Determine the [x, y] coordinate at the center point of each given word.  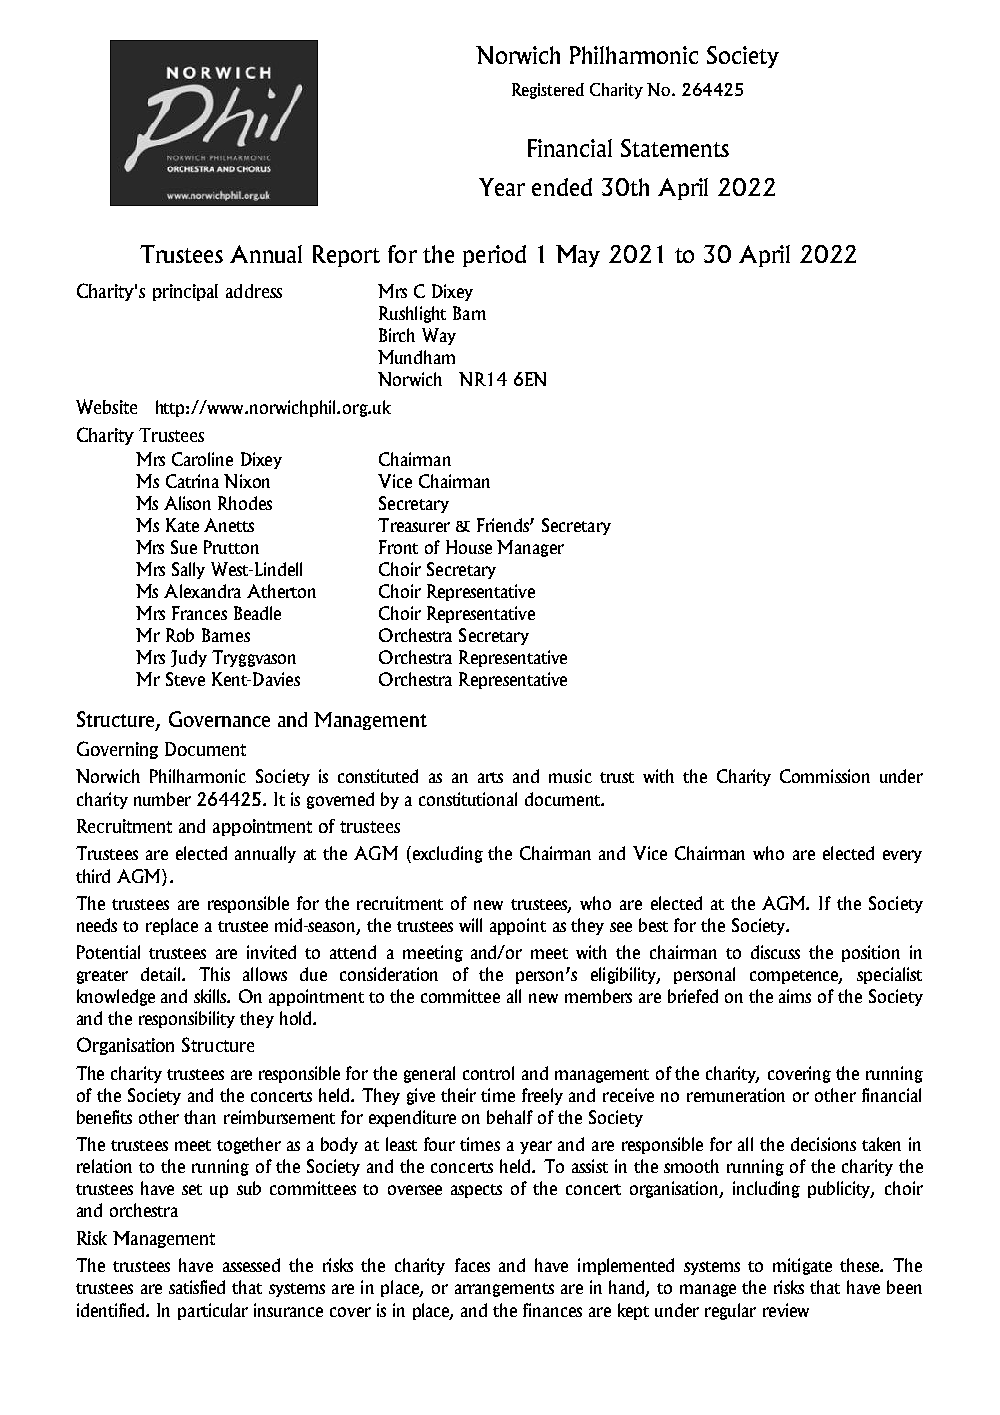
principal [185, 292]
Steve [185, 679]
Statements [675, 148]
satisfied [197, 1287]
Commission [825, 776]
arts [490, 777]
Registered [548, 91]
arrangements [504, 1290]
